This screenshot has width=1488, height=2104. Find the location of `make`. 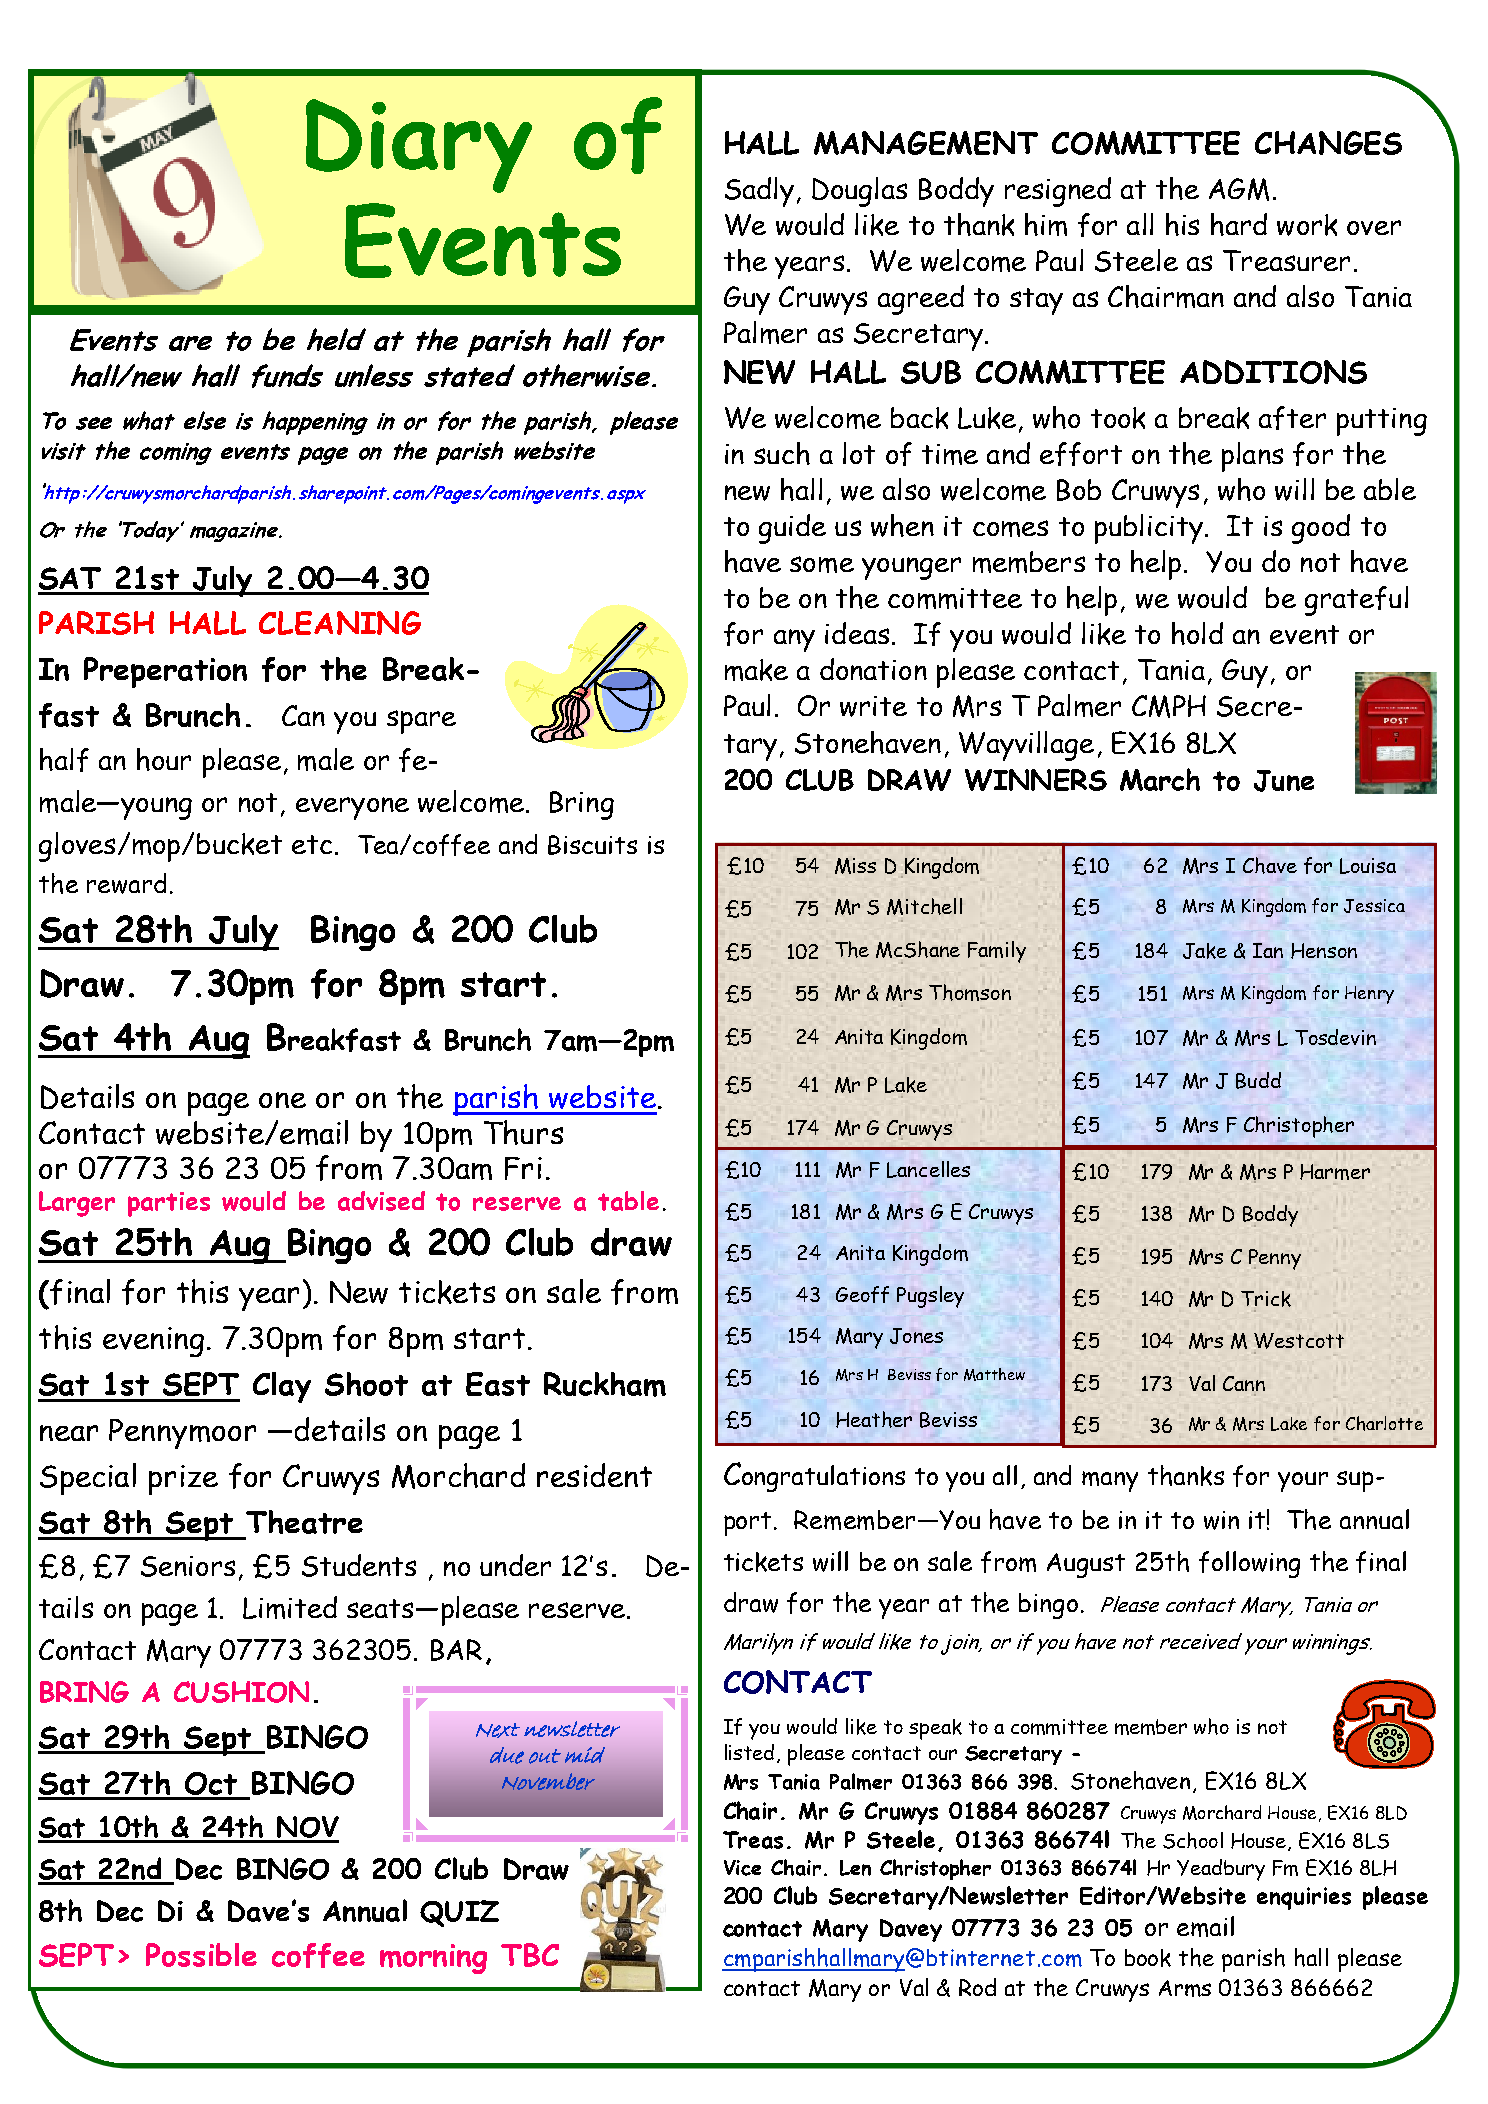

make is located at coordinates (756, 670).
